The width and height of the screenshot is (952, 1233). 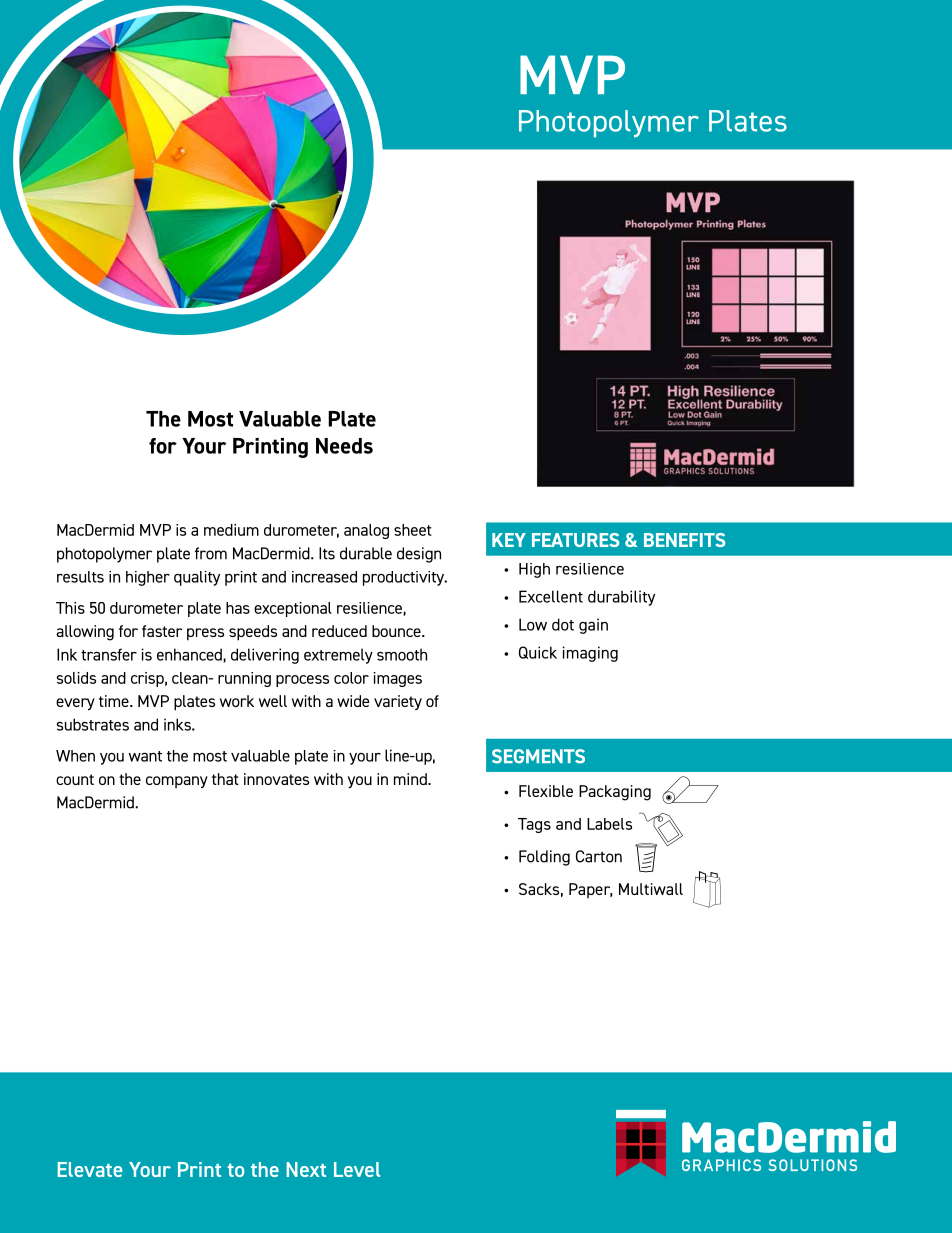 What do you see at coordinates (590, 654) in the screenshot?
I see `imaging` at bounding box center [590, 654].
